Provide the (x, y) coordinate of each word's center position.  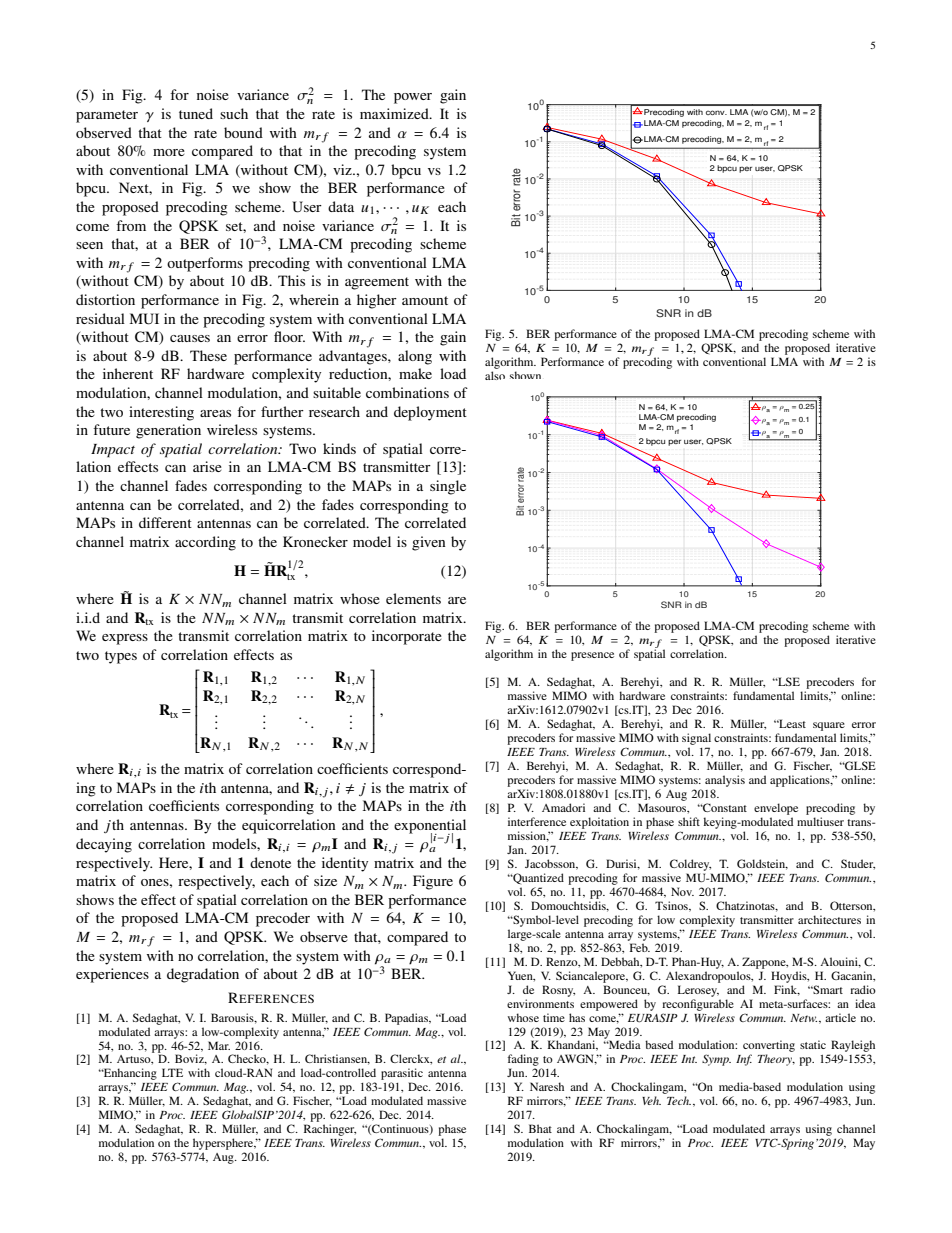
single (448, 487)
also (495, 375)
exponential (430, 827)
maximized (395, 113)
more (169, 152)
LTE (172, 1072)
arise (207, 466)
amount (425, 300)
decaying (104, 845)
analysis (725, 781)
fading (523, 1061)
